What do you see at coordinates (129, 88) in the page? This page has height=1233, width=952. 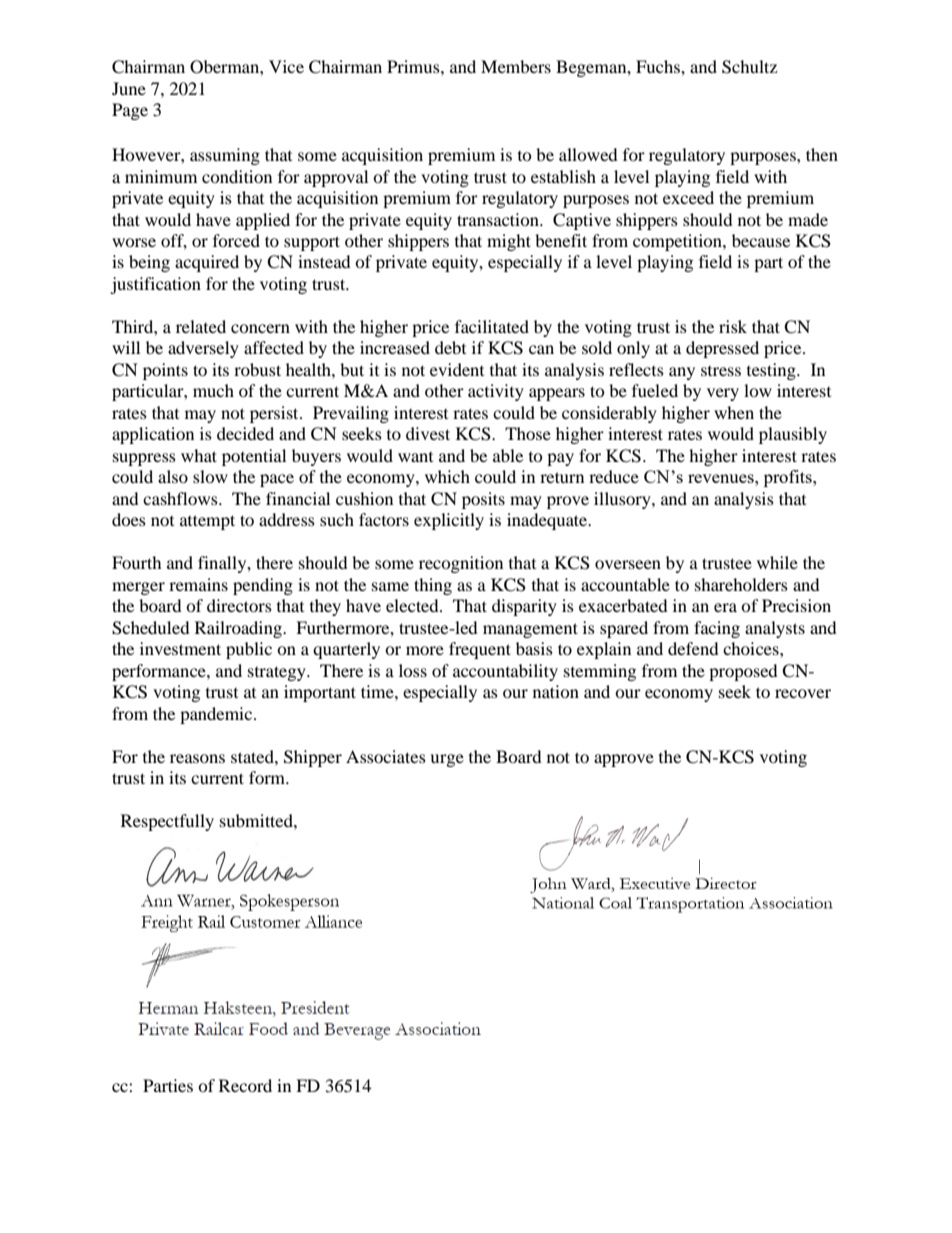 I see `June` at bounding box center [129, 88].
